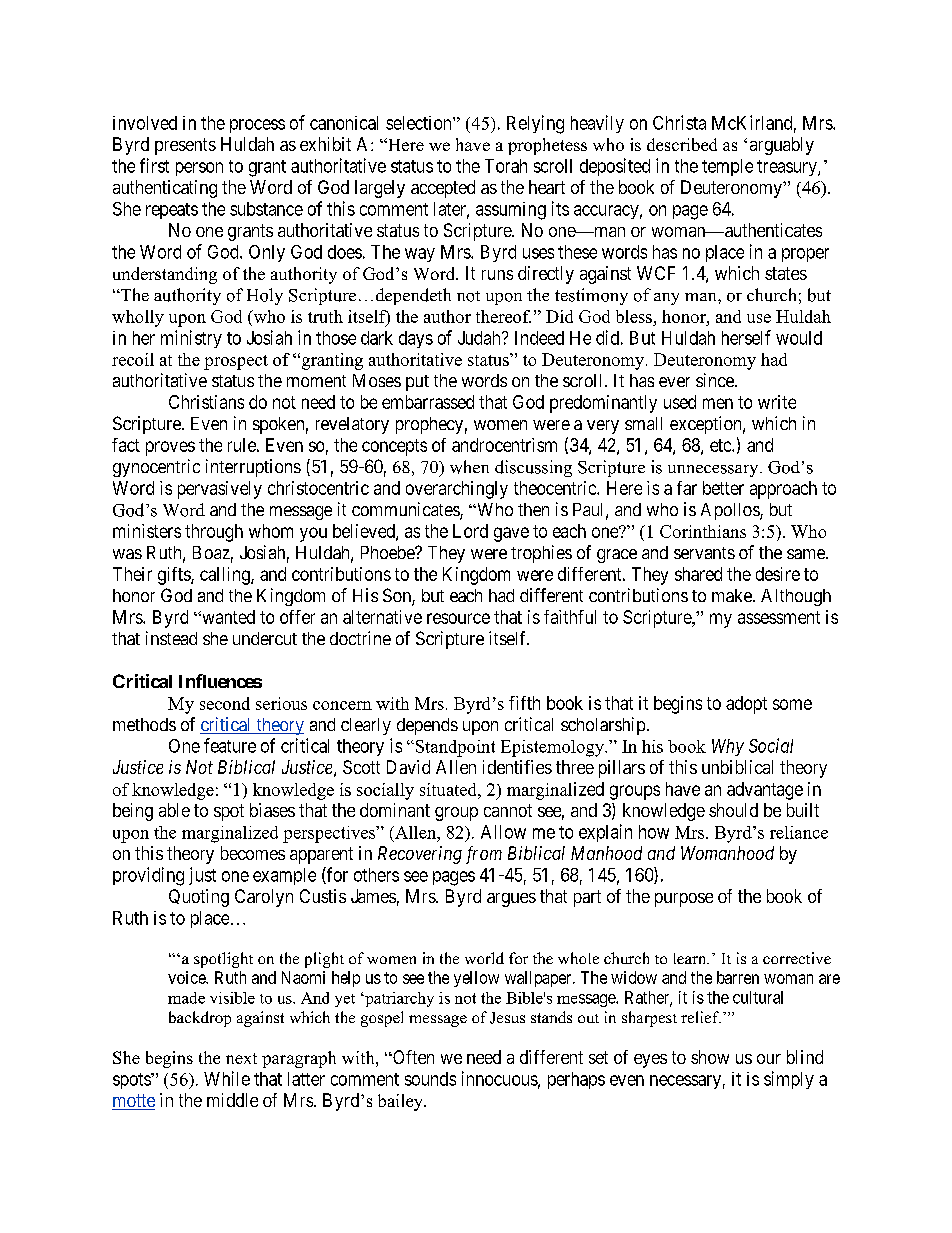  Describe the element at coordinates (427, 726) in the image. I see `depends` at that location.
